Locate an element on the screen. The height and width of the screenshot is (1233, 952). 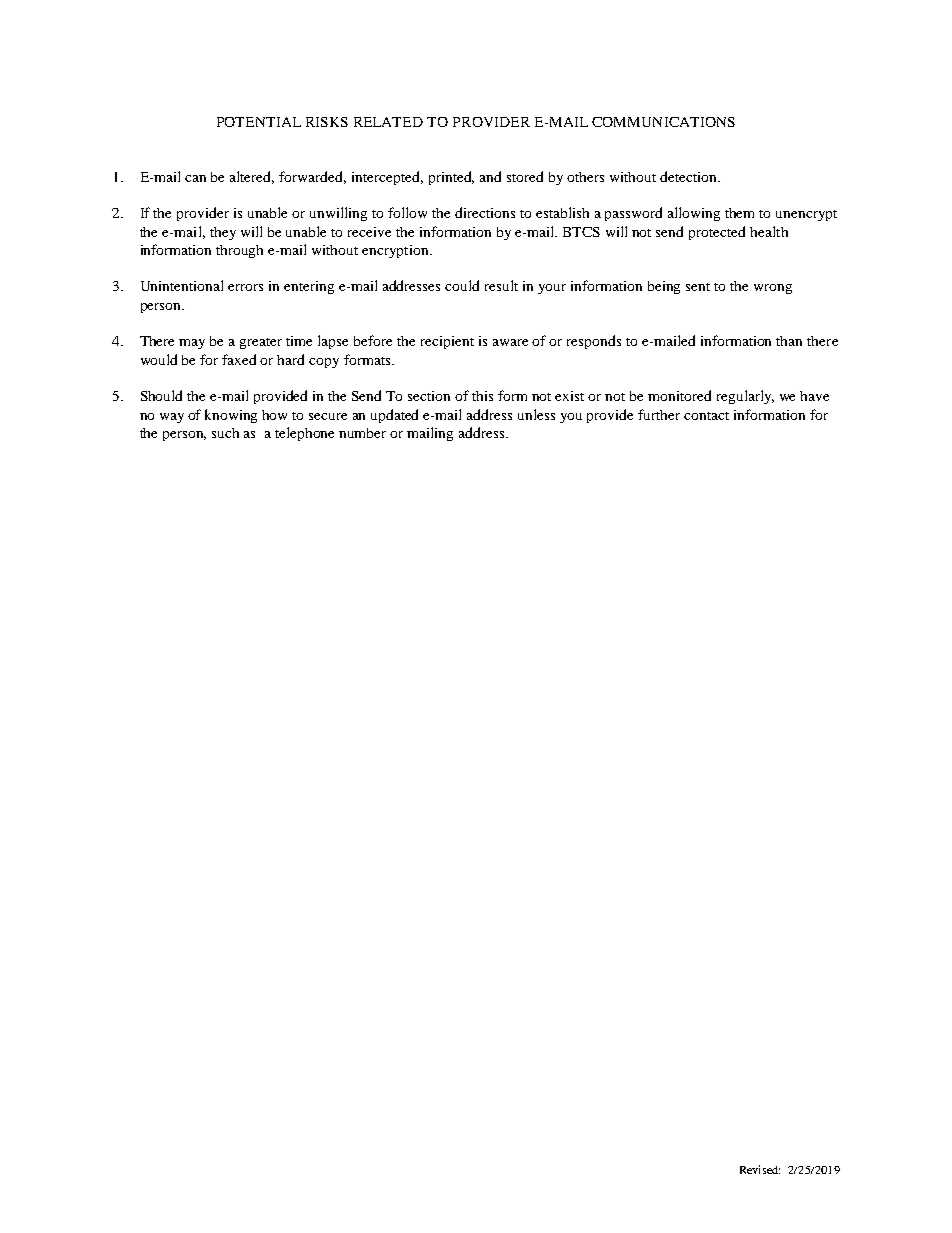
and is located at coordinates (490, 176).
